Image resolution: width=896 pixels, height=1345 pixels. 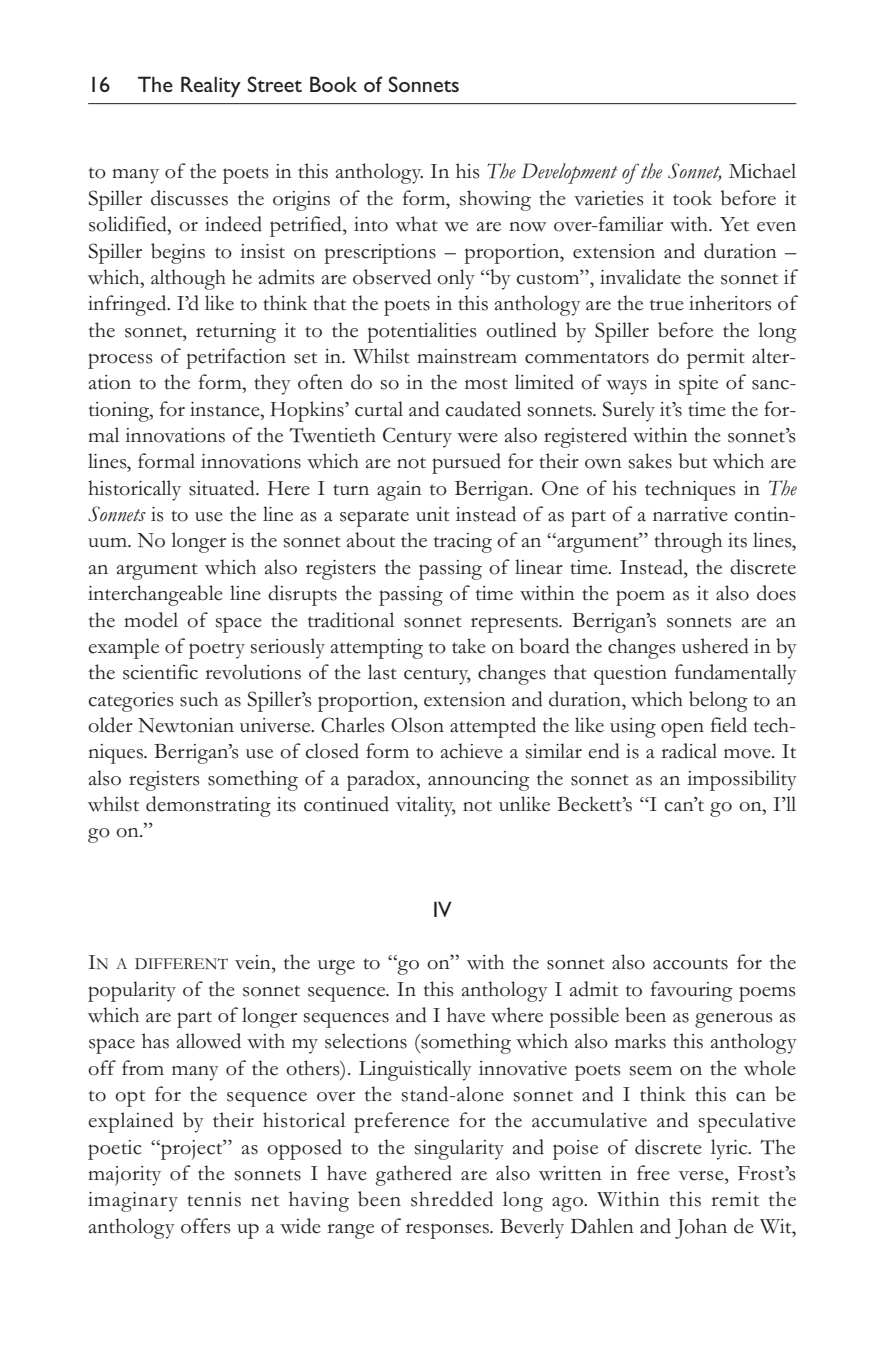 What do you see at coordinates (762, 171) in the screenshot?
I see `Michael` at bounding box center [762, 171].
